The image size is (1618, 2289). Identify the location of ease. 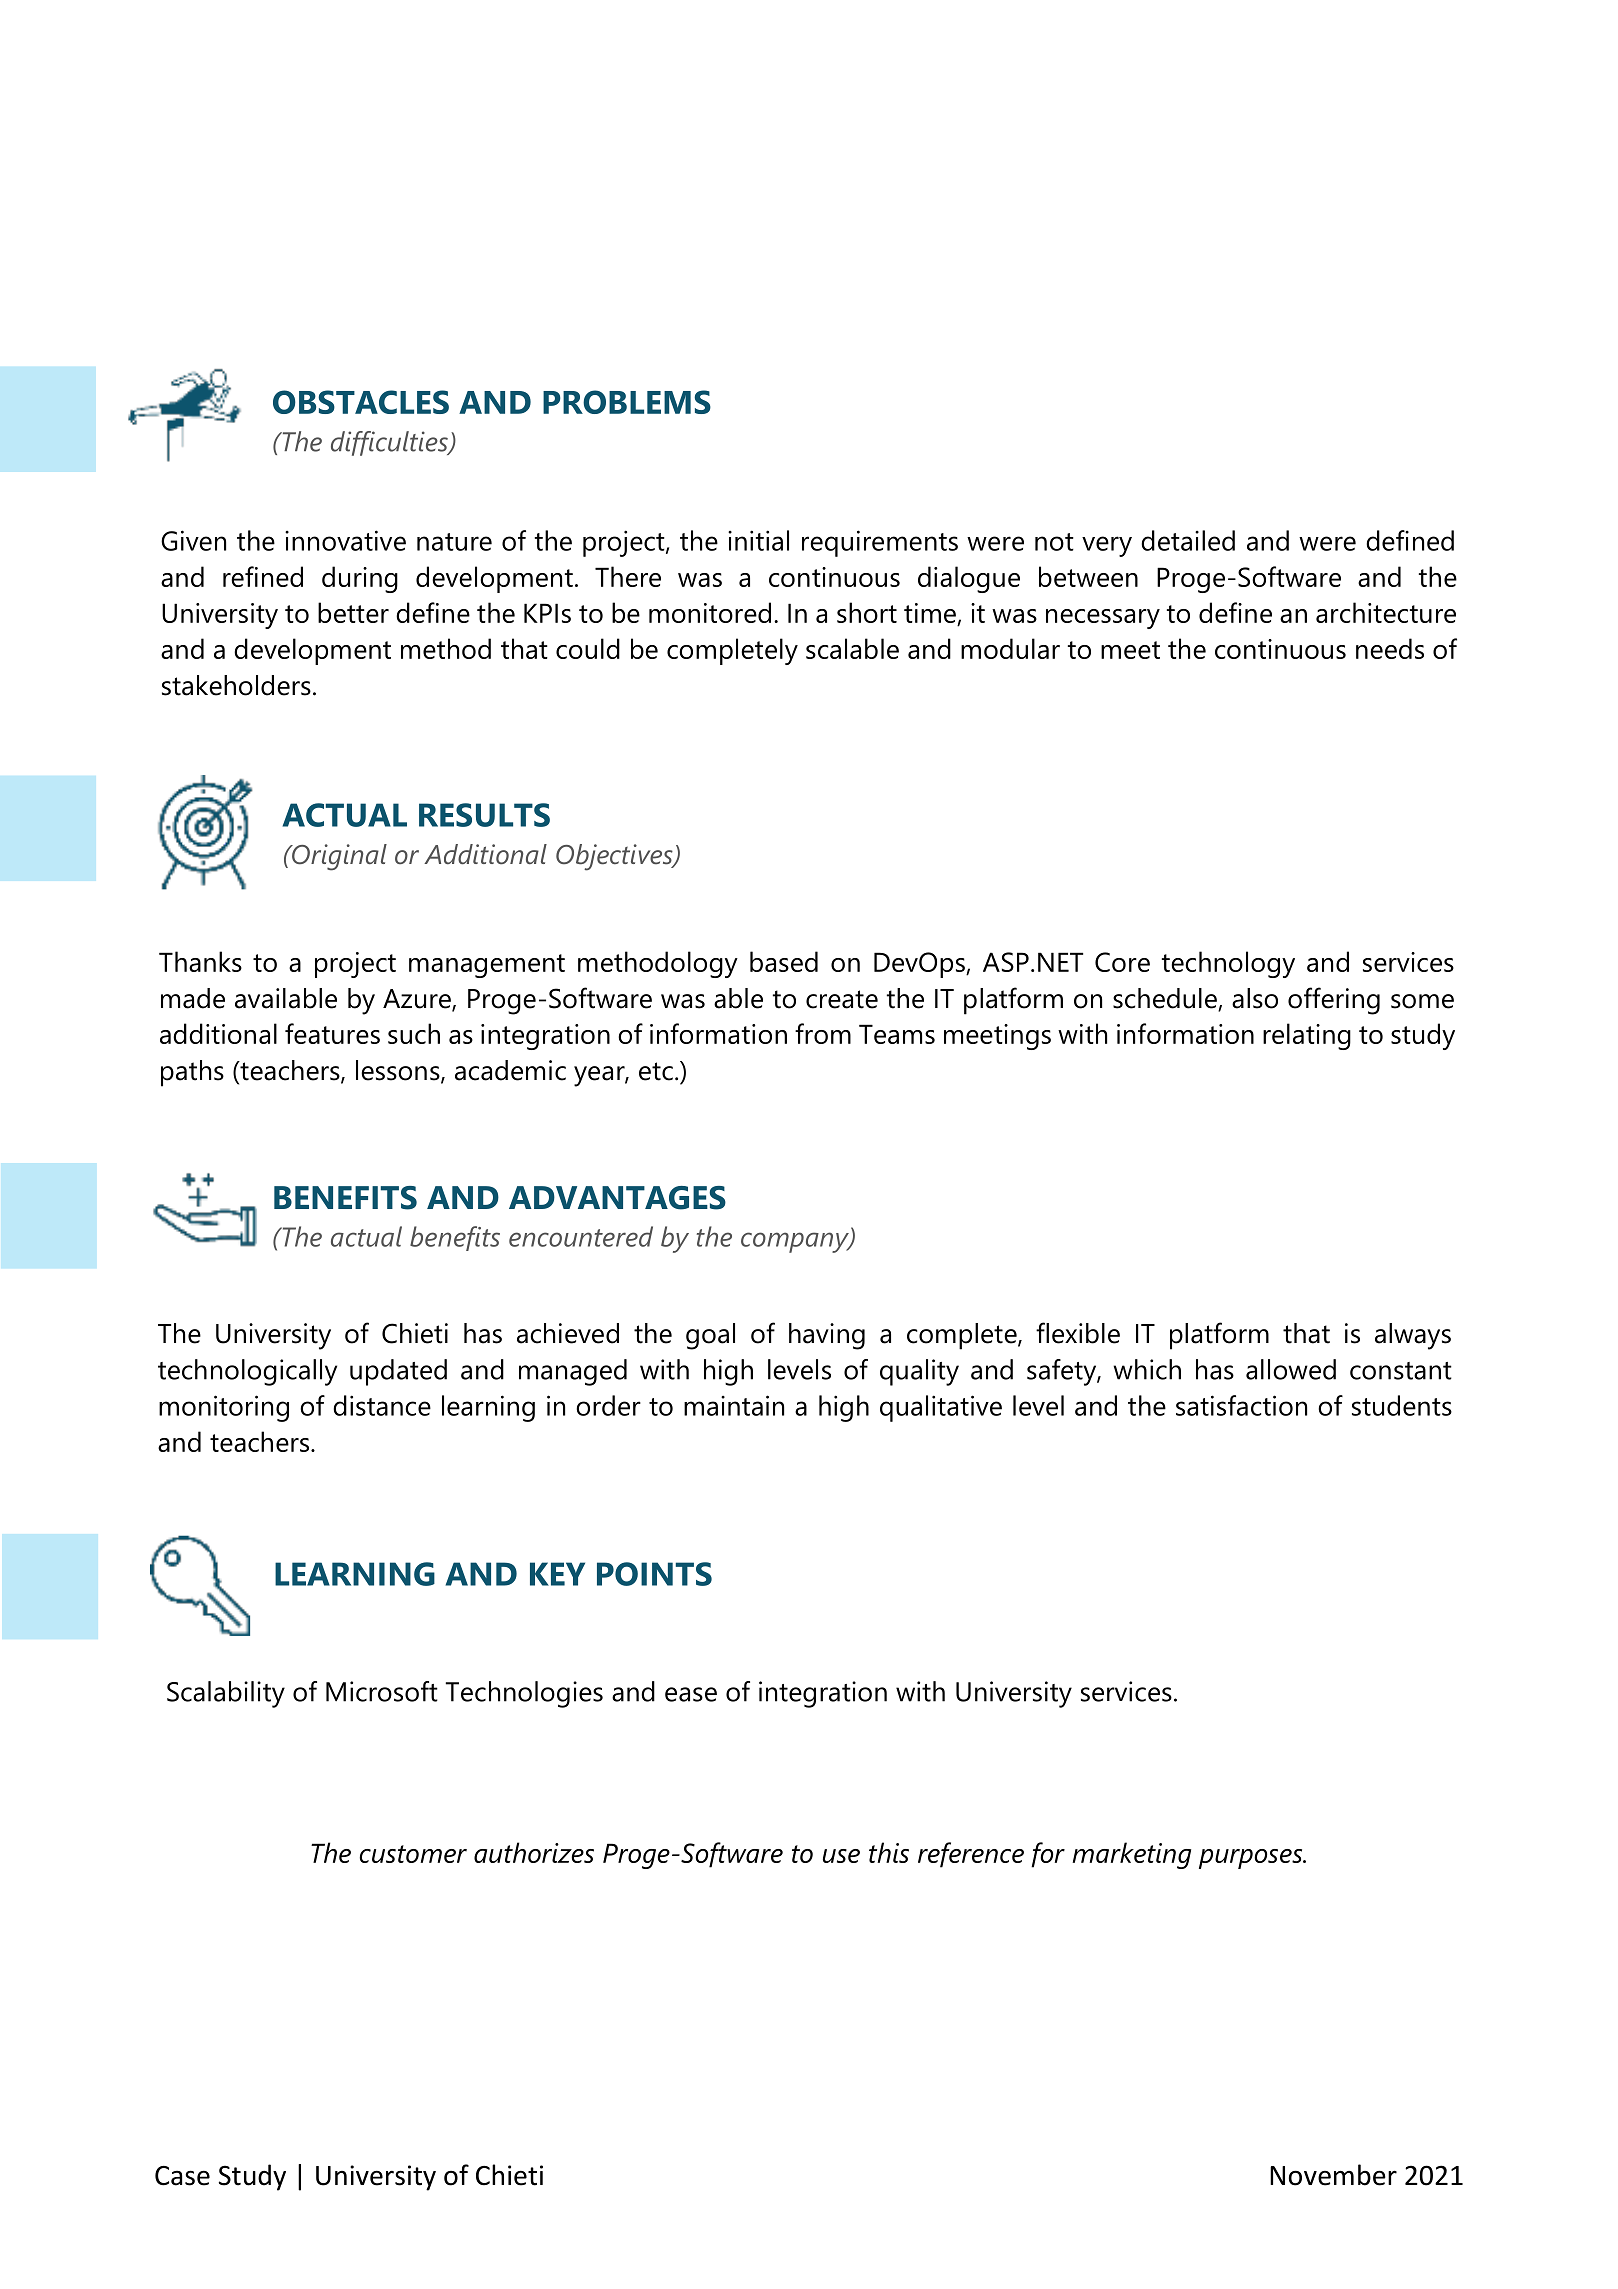
(691, 1694).
